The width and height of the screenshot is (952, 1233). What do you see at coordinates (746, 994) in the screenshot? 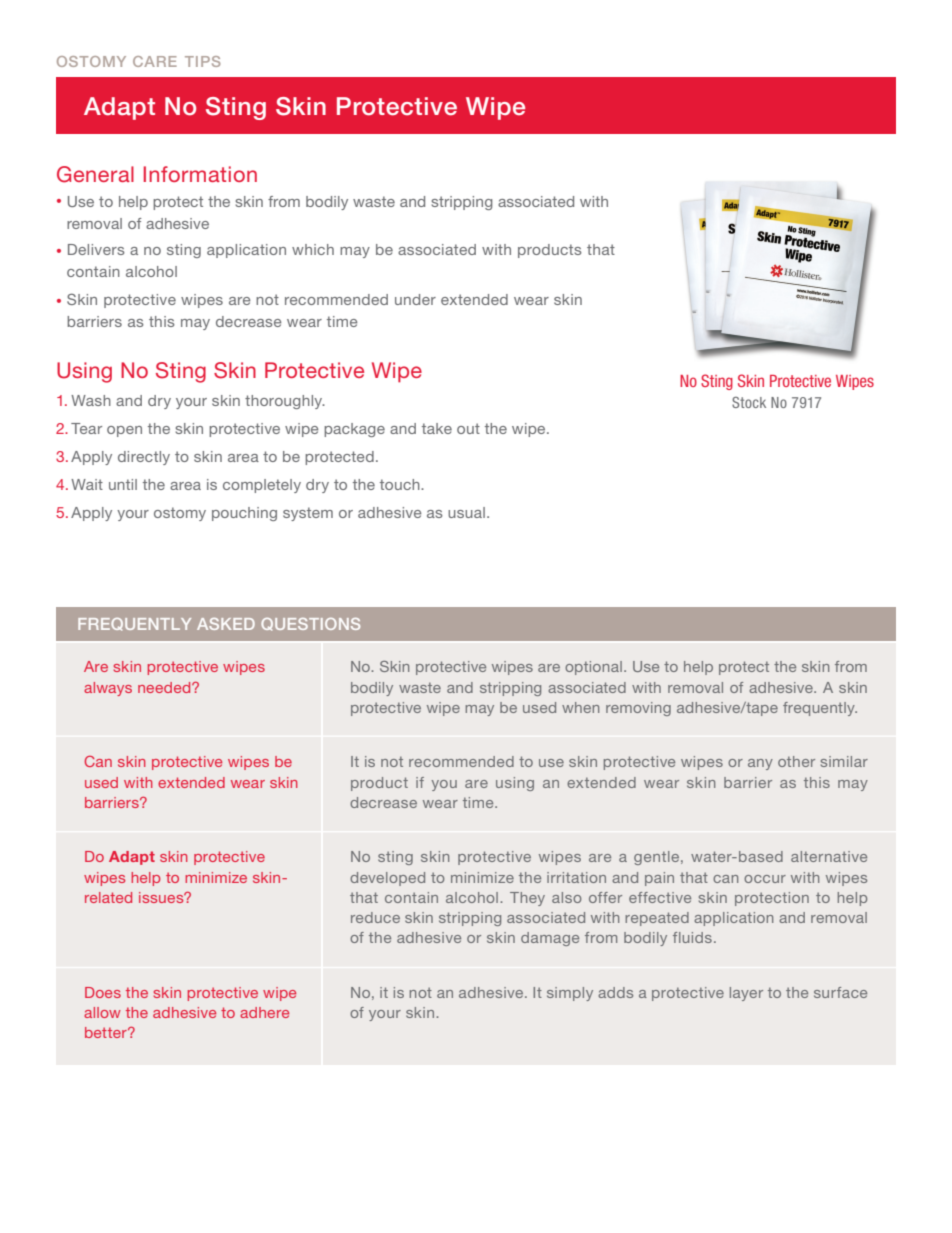
I see `layer` at bounding box center [746, 994].
